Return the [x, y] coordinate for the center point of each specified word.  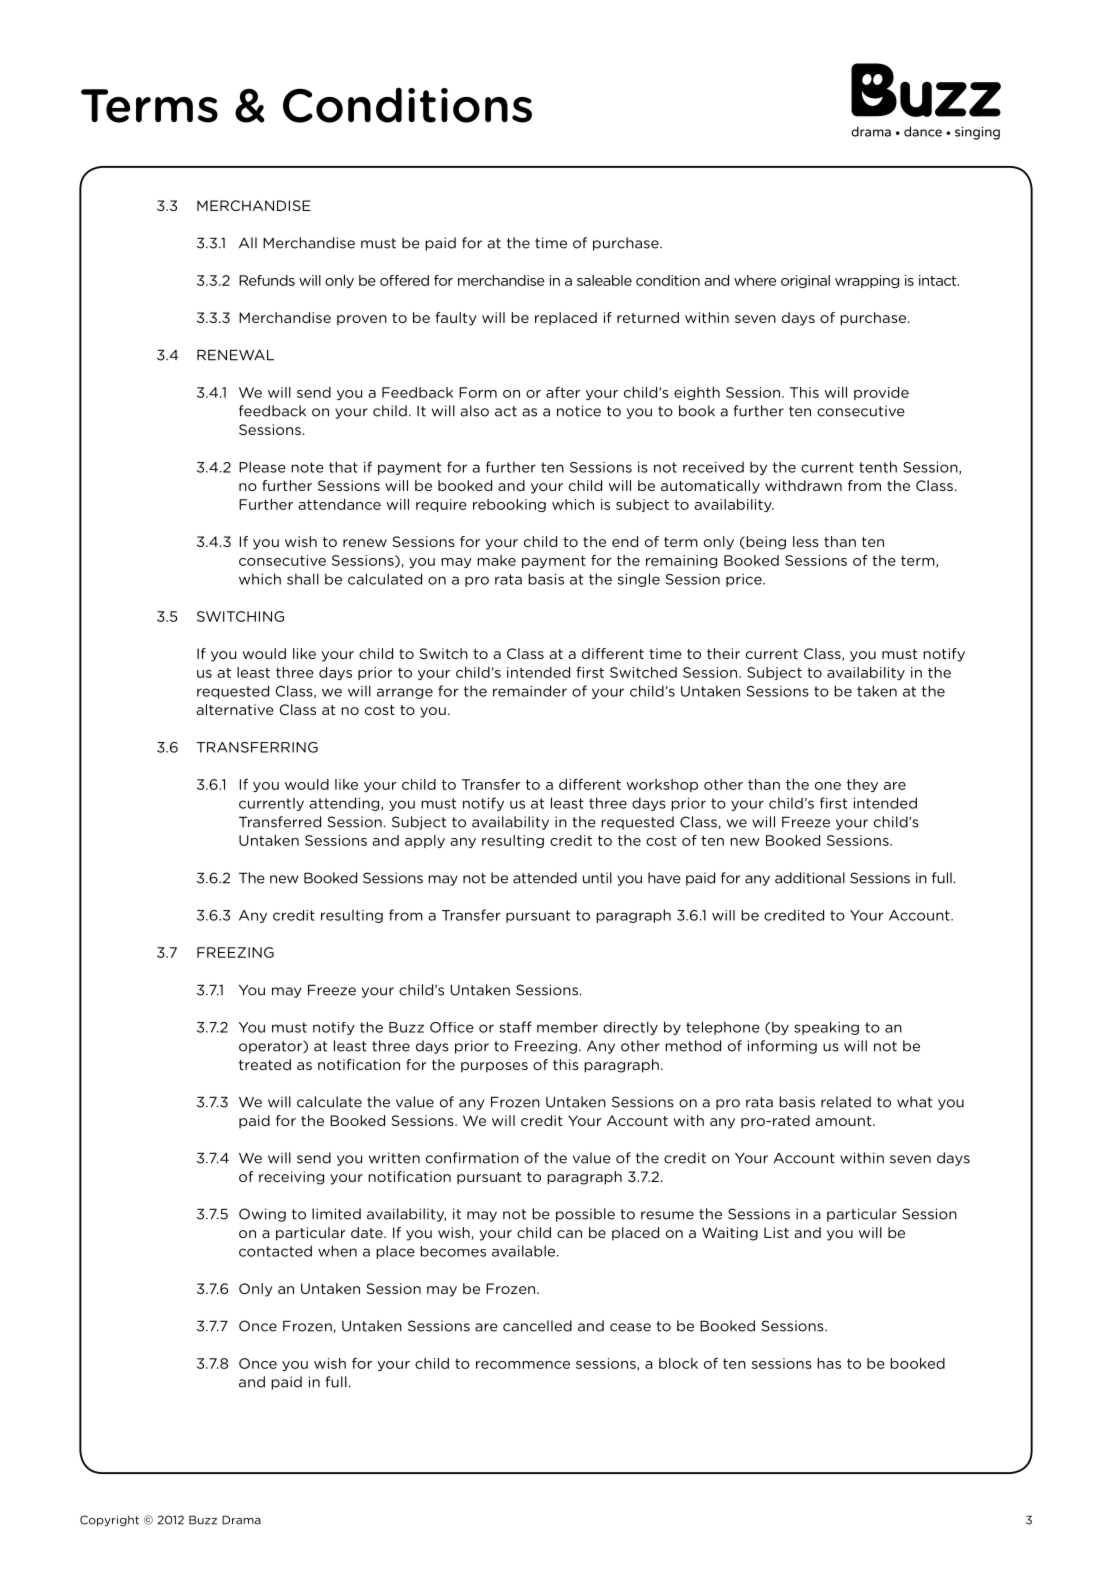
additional [810, 878]
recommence [523, 1365]
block [678, 1363]
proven [362, 320]
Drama [241, 1520]
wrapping [867, 281]
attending [345, 804]
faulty [456, 319]
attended [545, 878]
